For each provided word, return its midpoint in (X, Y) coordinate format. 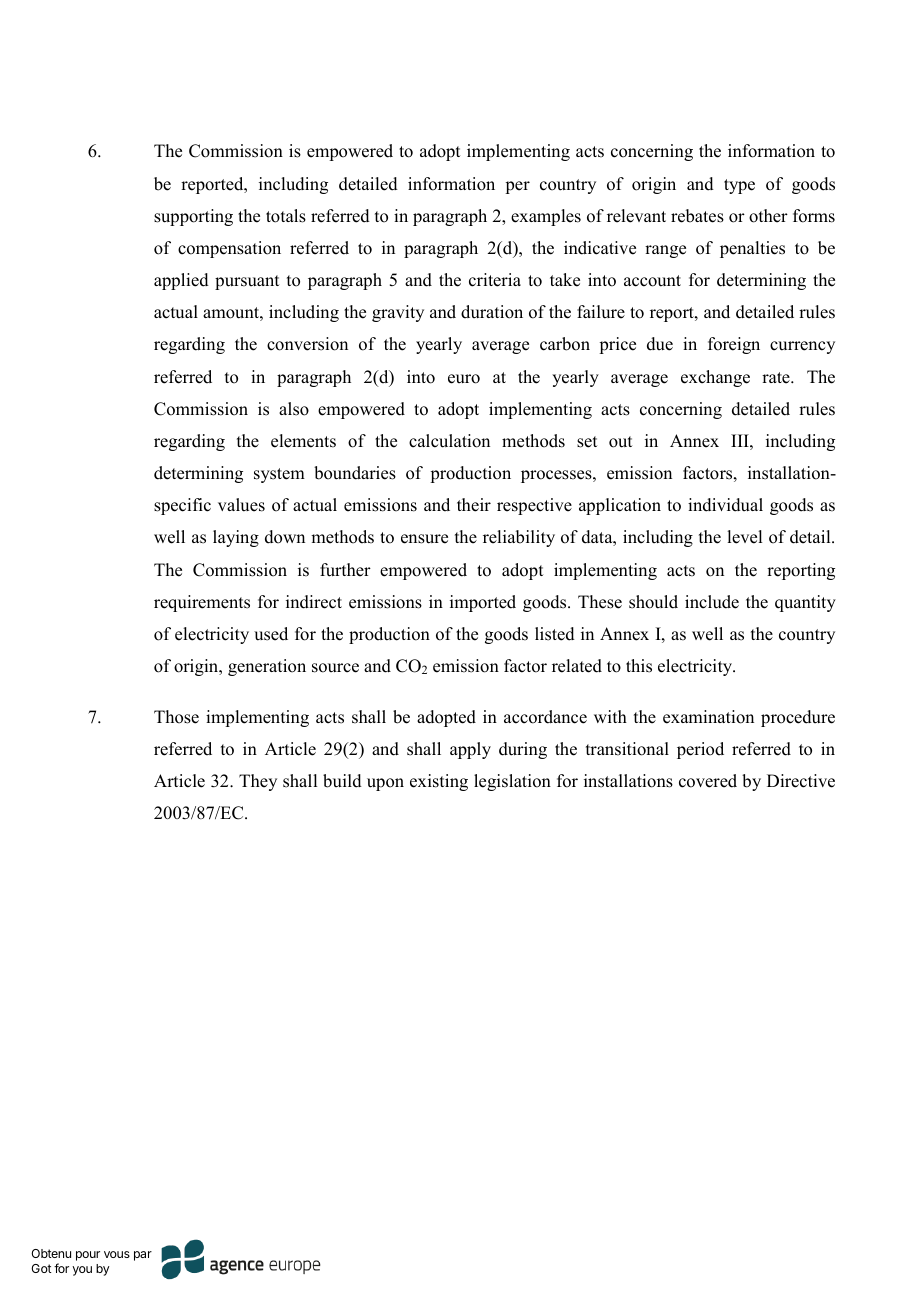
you (82, 1271)
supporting (193, 217)
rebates (697, 216)
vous (117, 1254)
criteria (495, 280)
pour (88, 1256)
